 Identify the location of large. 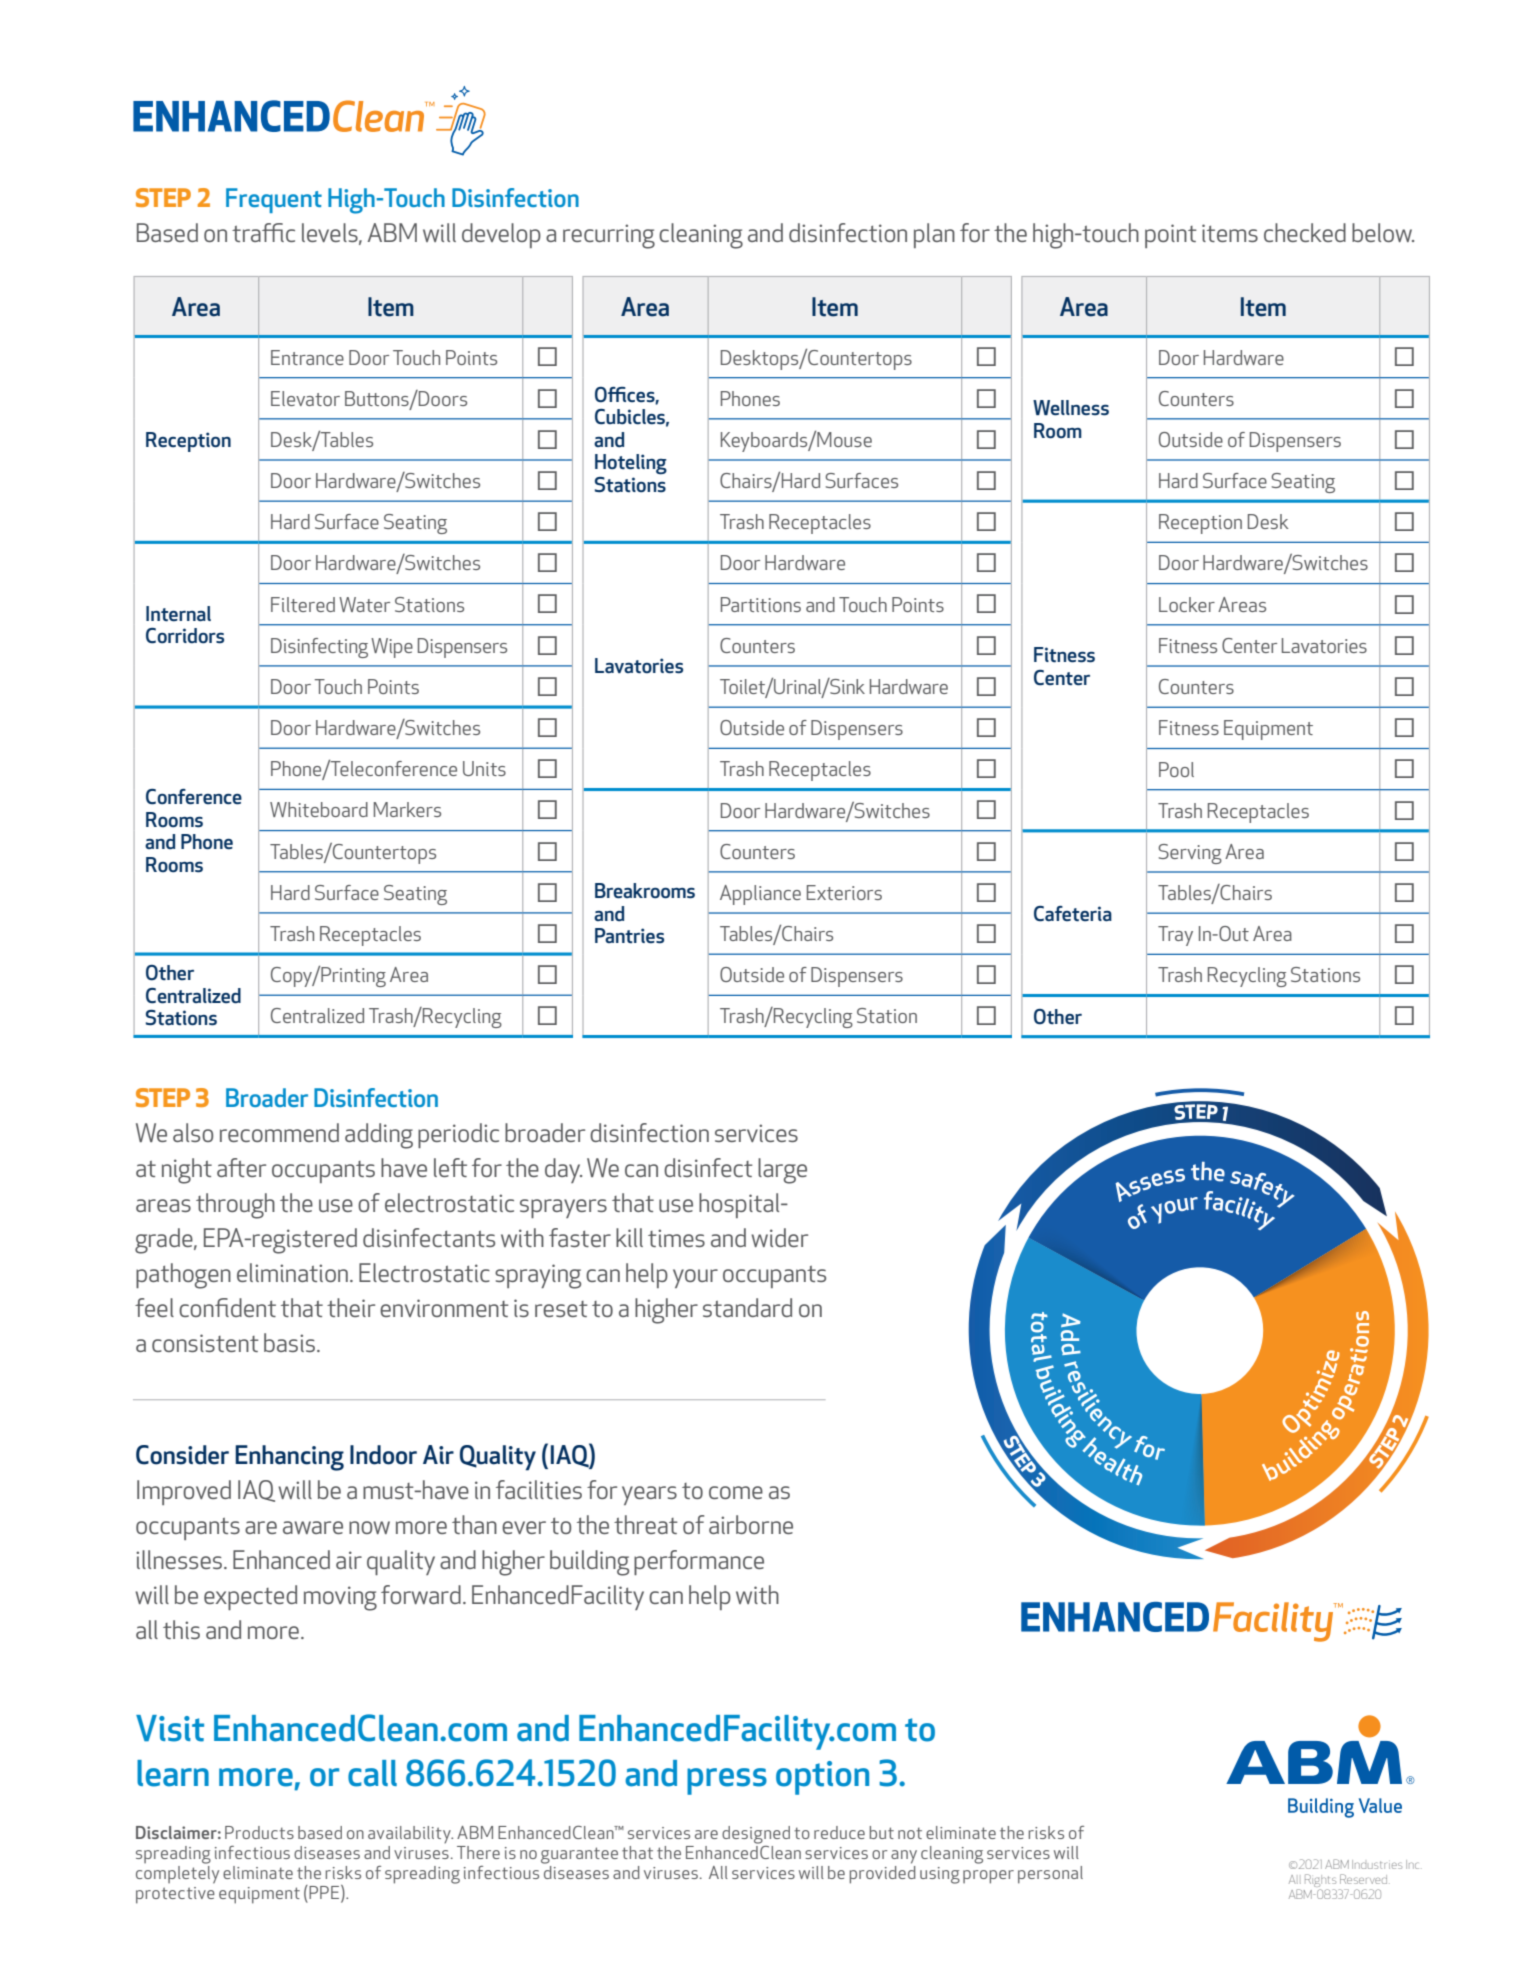
(782, 1171).
